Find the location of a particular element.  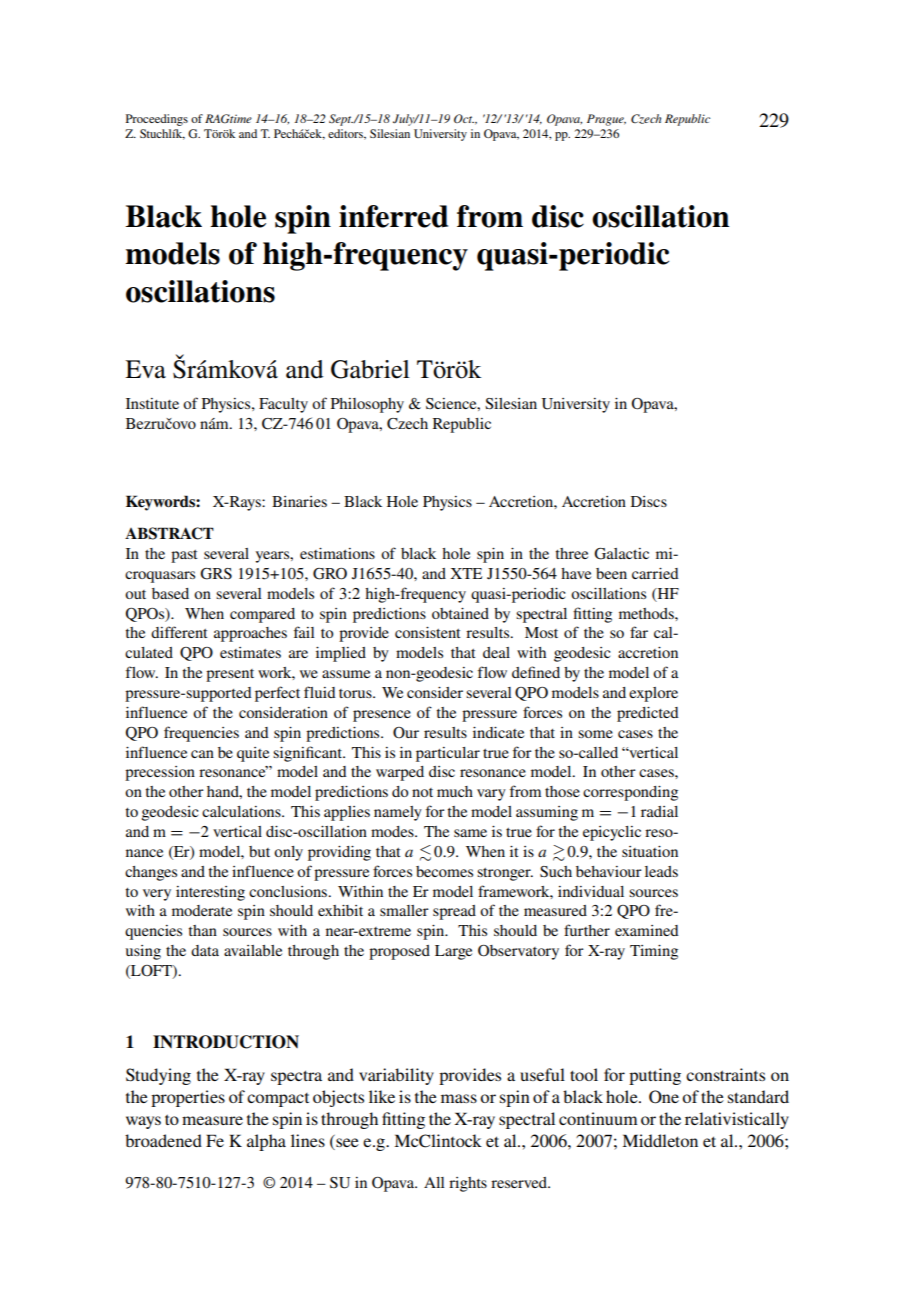

Proceedings is located at coordinates (157, 120).
